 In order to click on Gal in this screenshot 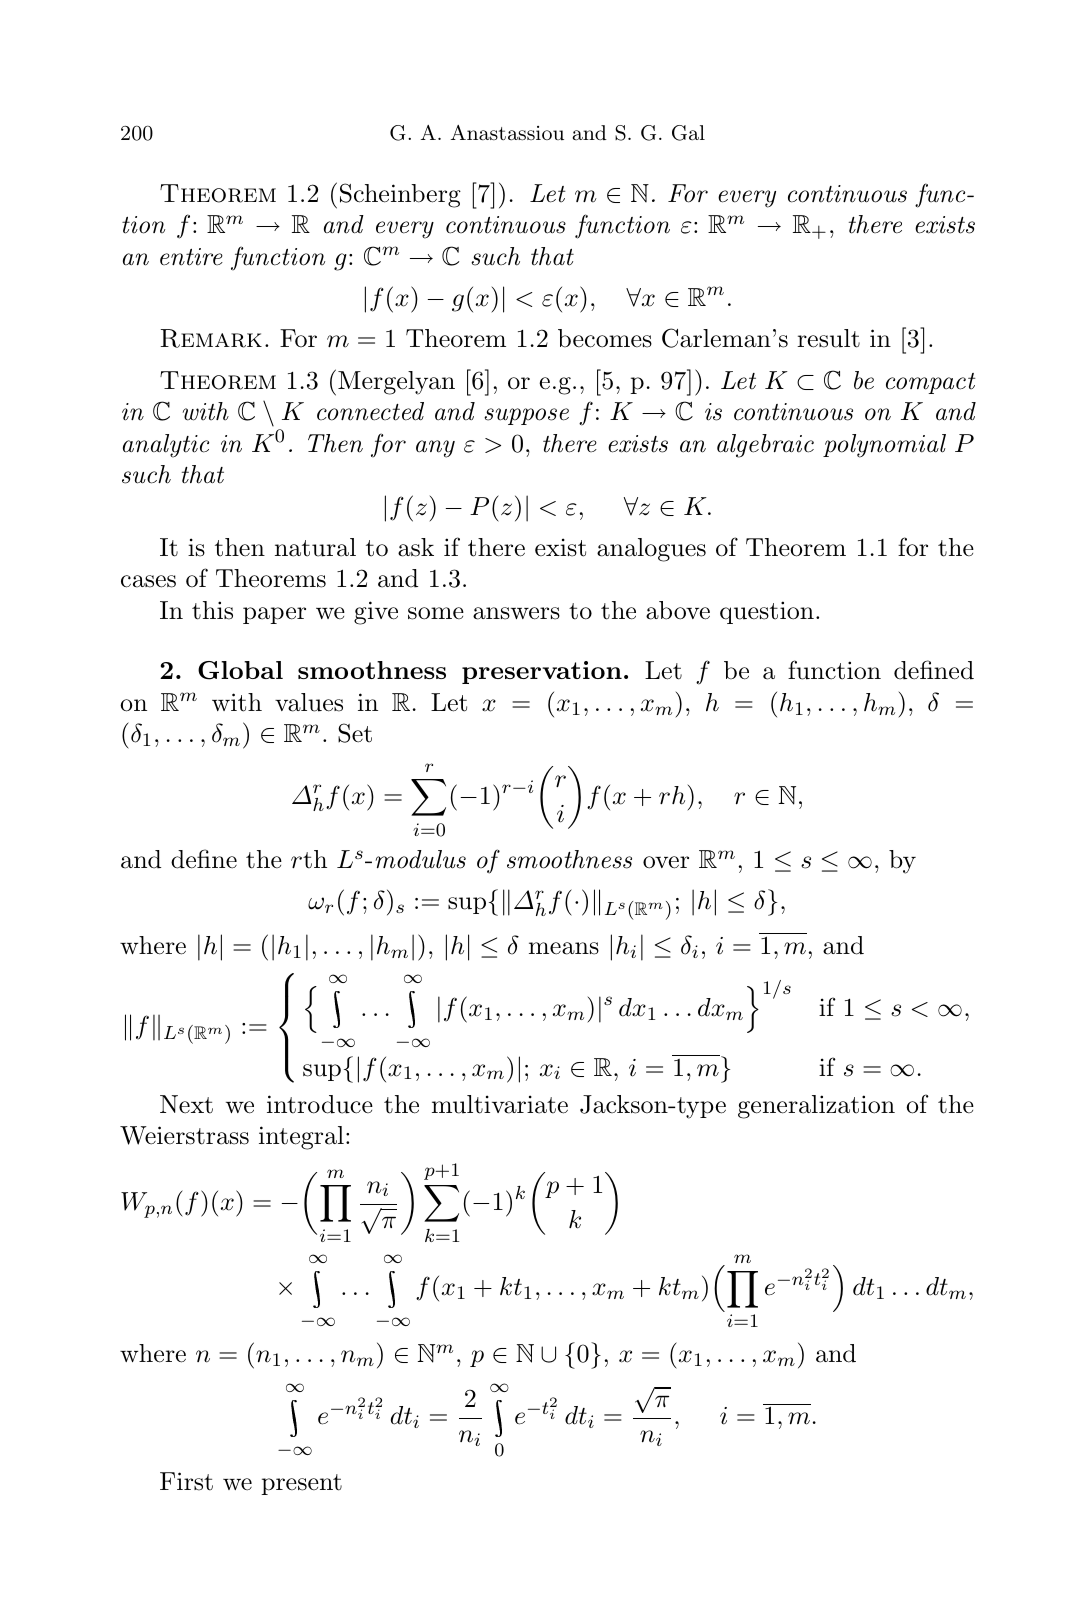, I will do `click(688, 133)`.
